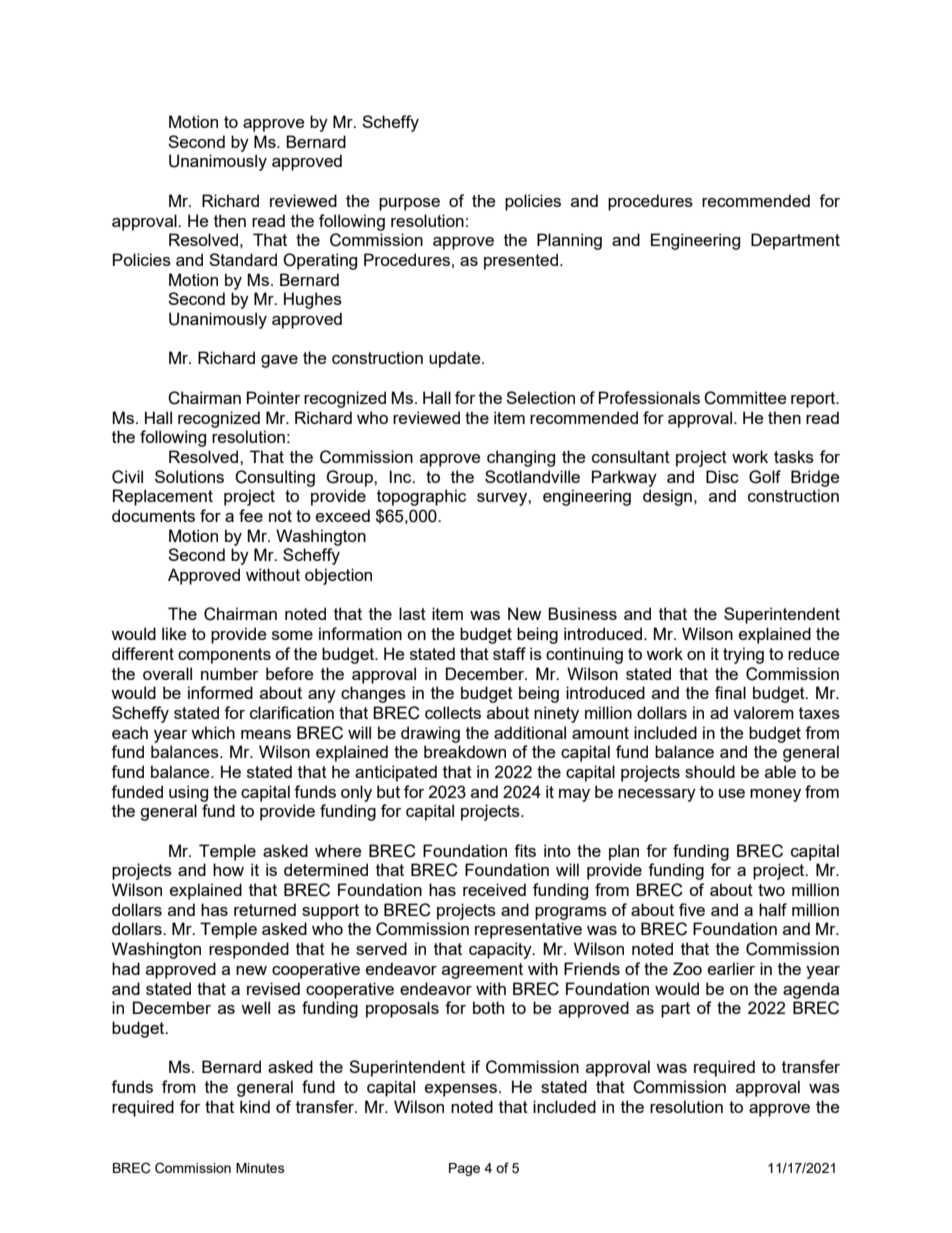  What do you see at coordinates (494, 889) in the screenshot?
I see `received` at bounding box center [494, 889].
